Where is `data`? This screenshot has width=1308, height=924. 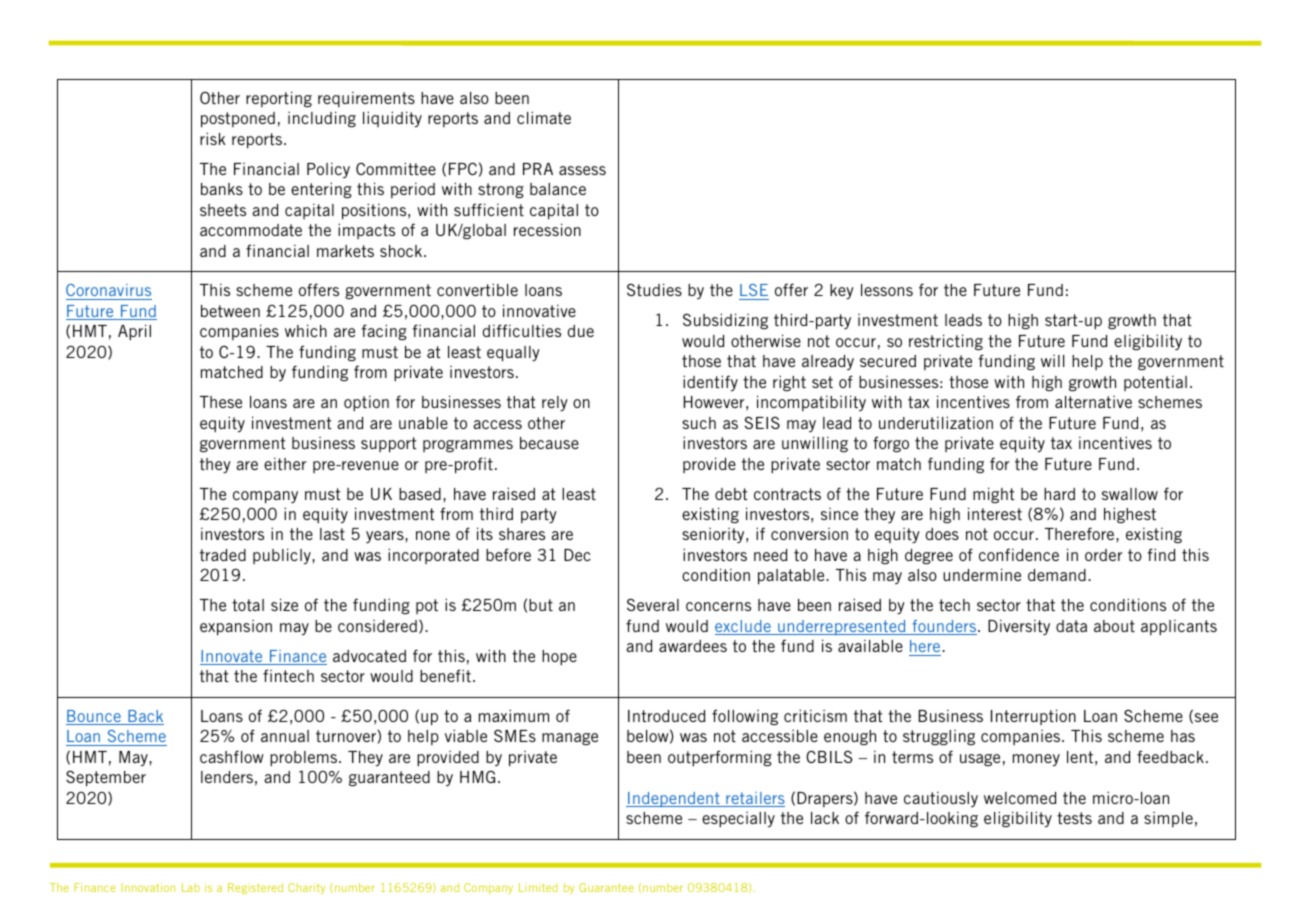 data is located at coordinates (1071, 626).
